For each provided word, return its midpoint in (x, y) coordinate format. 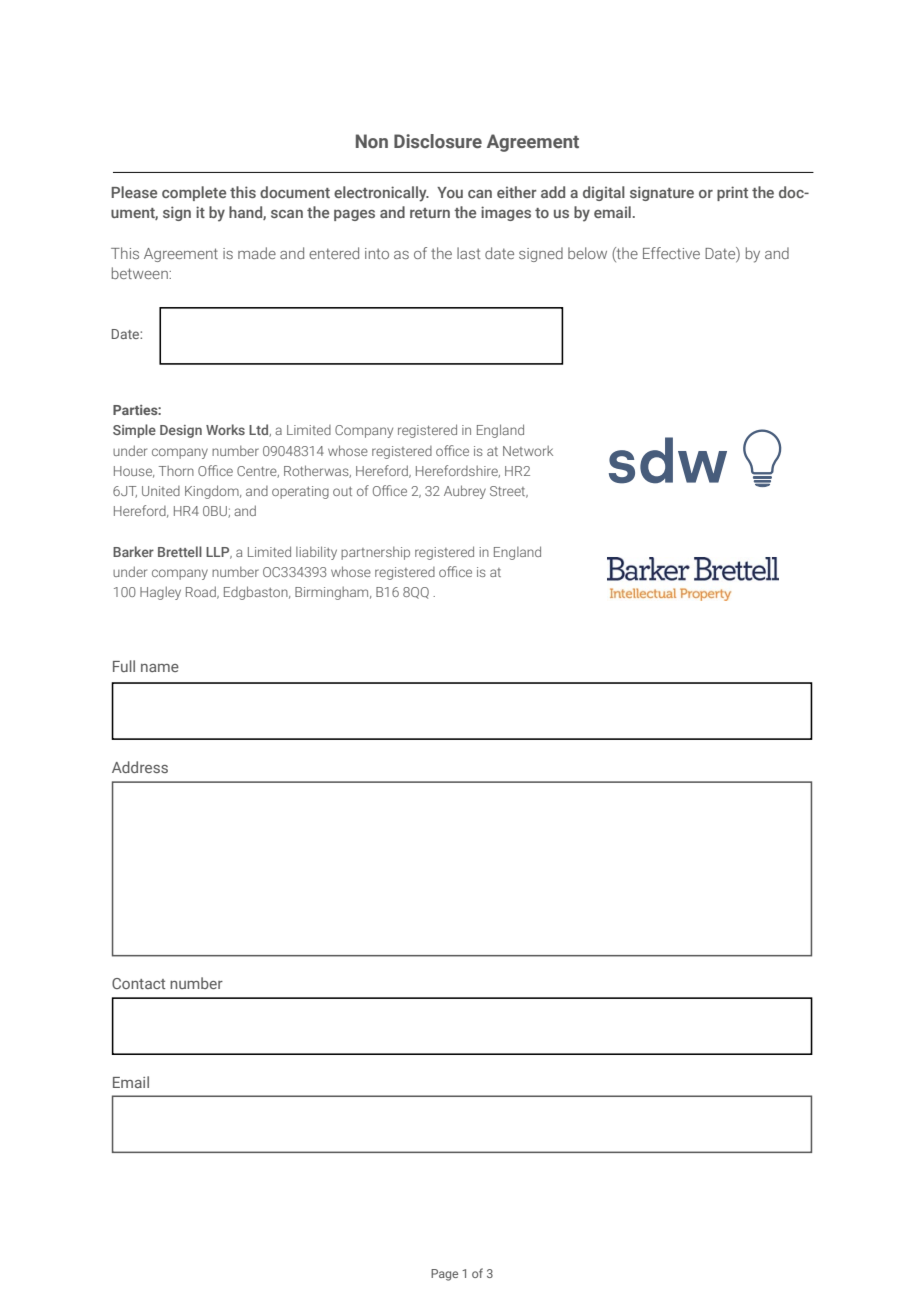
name (160, 668)
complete (194, 193)
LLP (219, 553)
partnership (375, 553)
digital (604, 193)
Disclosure (438, 141)
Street (509, 492)
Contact (138, 983)
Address (140, 767)
